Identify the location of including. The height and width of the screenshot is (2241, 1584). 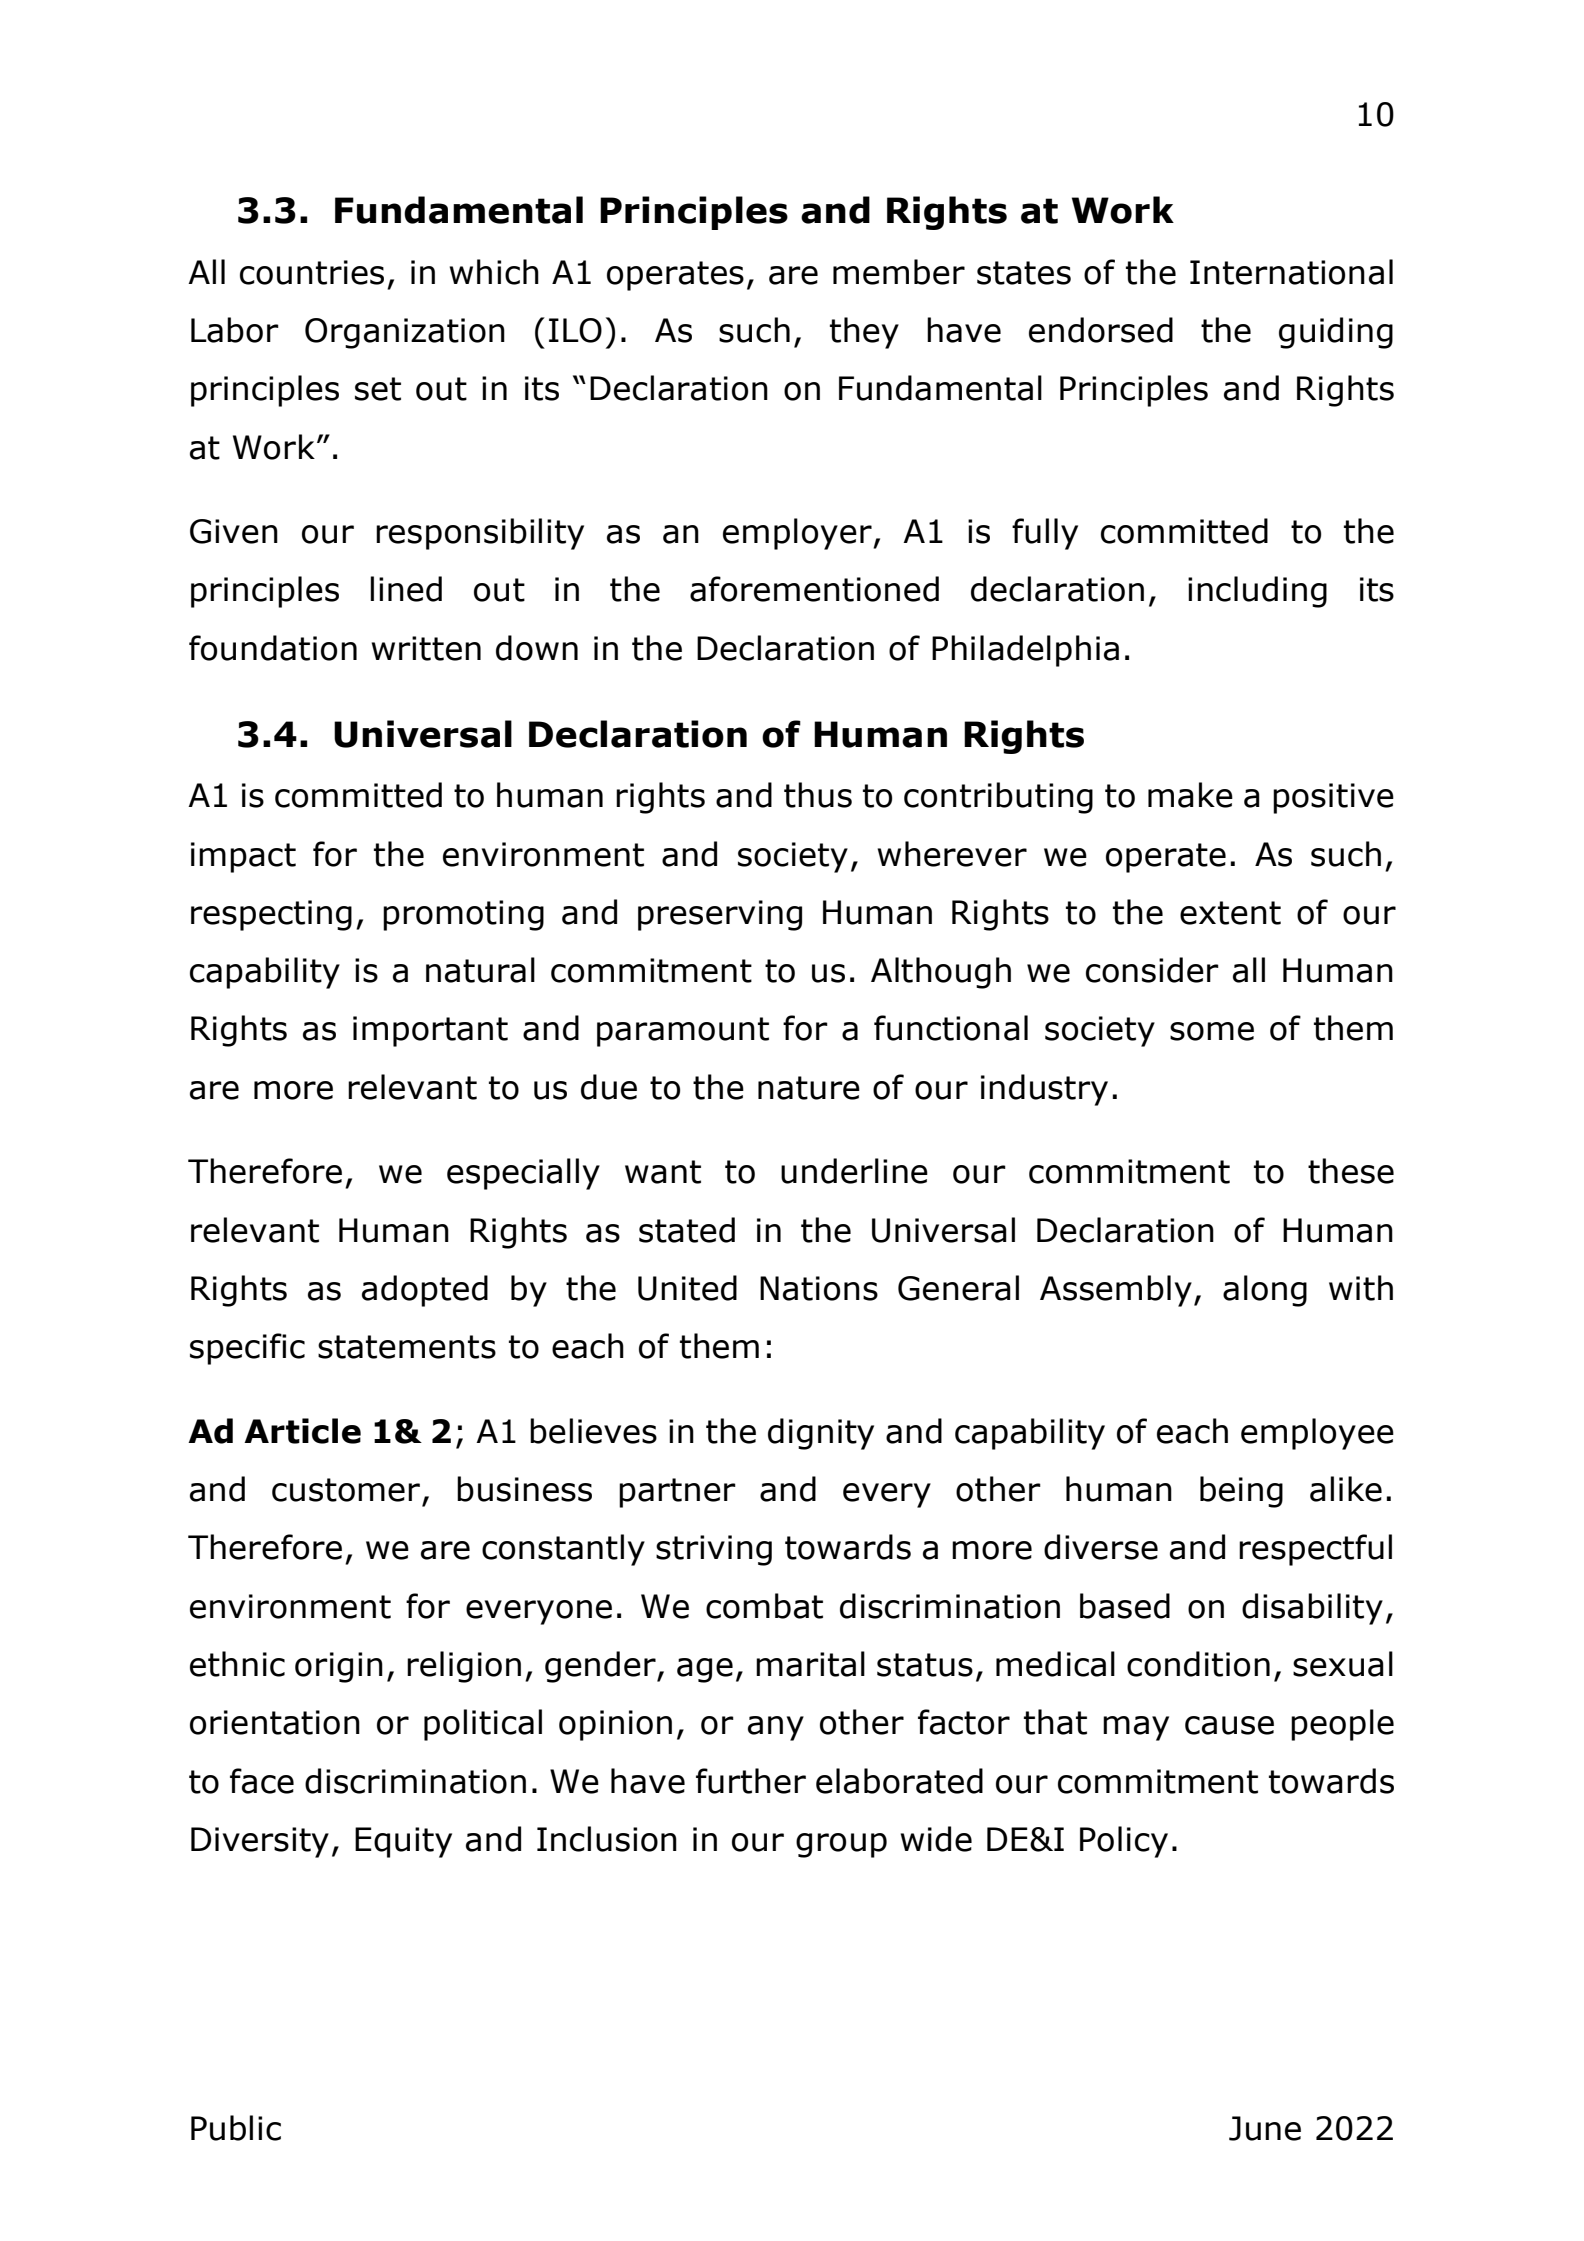
(1257, 592).
